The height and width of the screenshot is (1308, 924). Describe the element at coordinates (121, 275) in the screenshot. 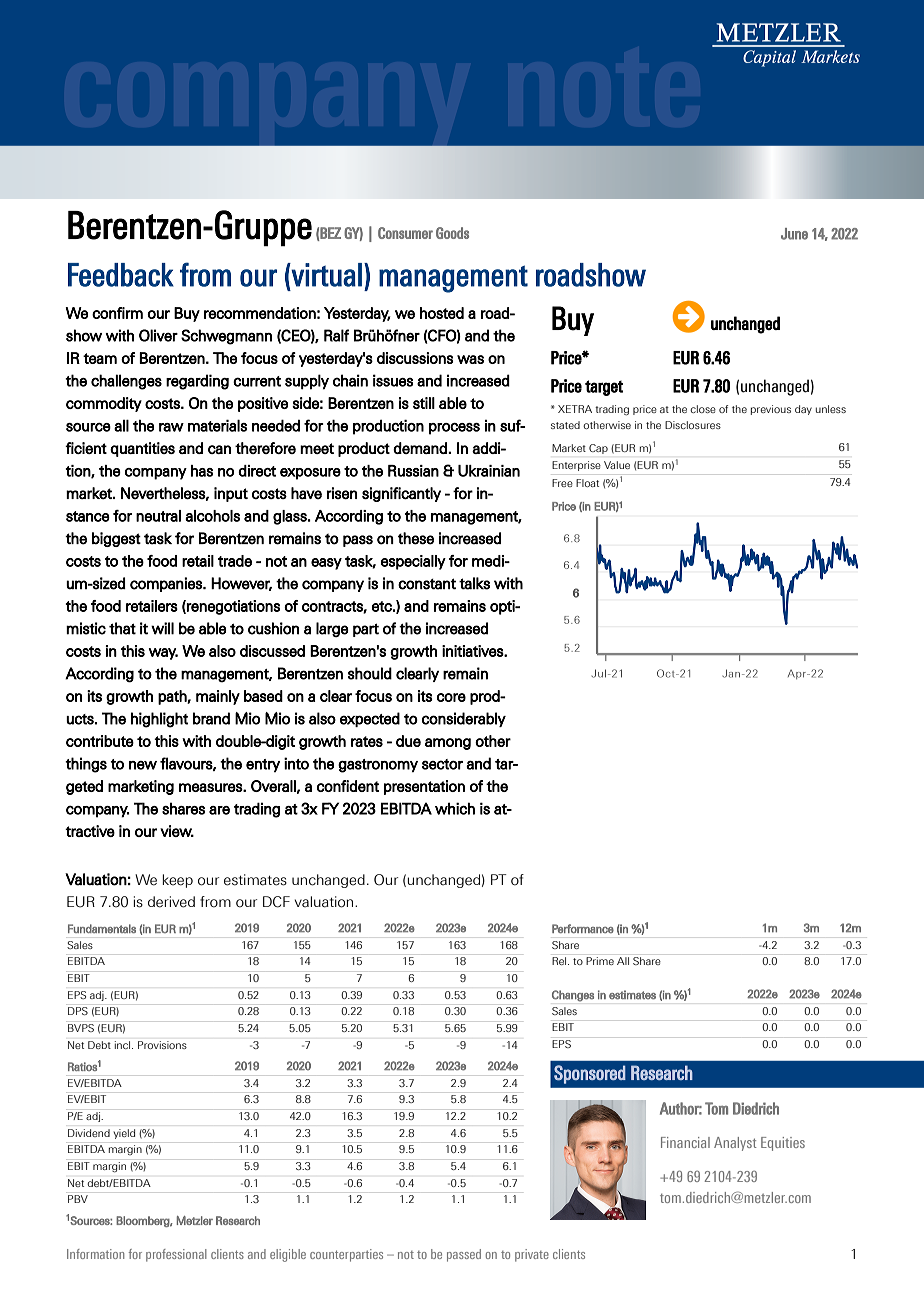

I see `Feedback` at that location.
